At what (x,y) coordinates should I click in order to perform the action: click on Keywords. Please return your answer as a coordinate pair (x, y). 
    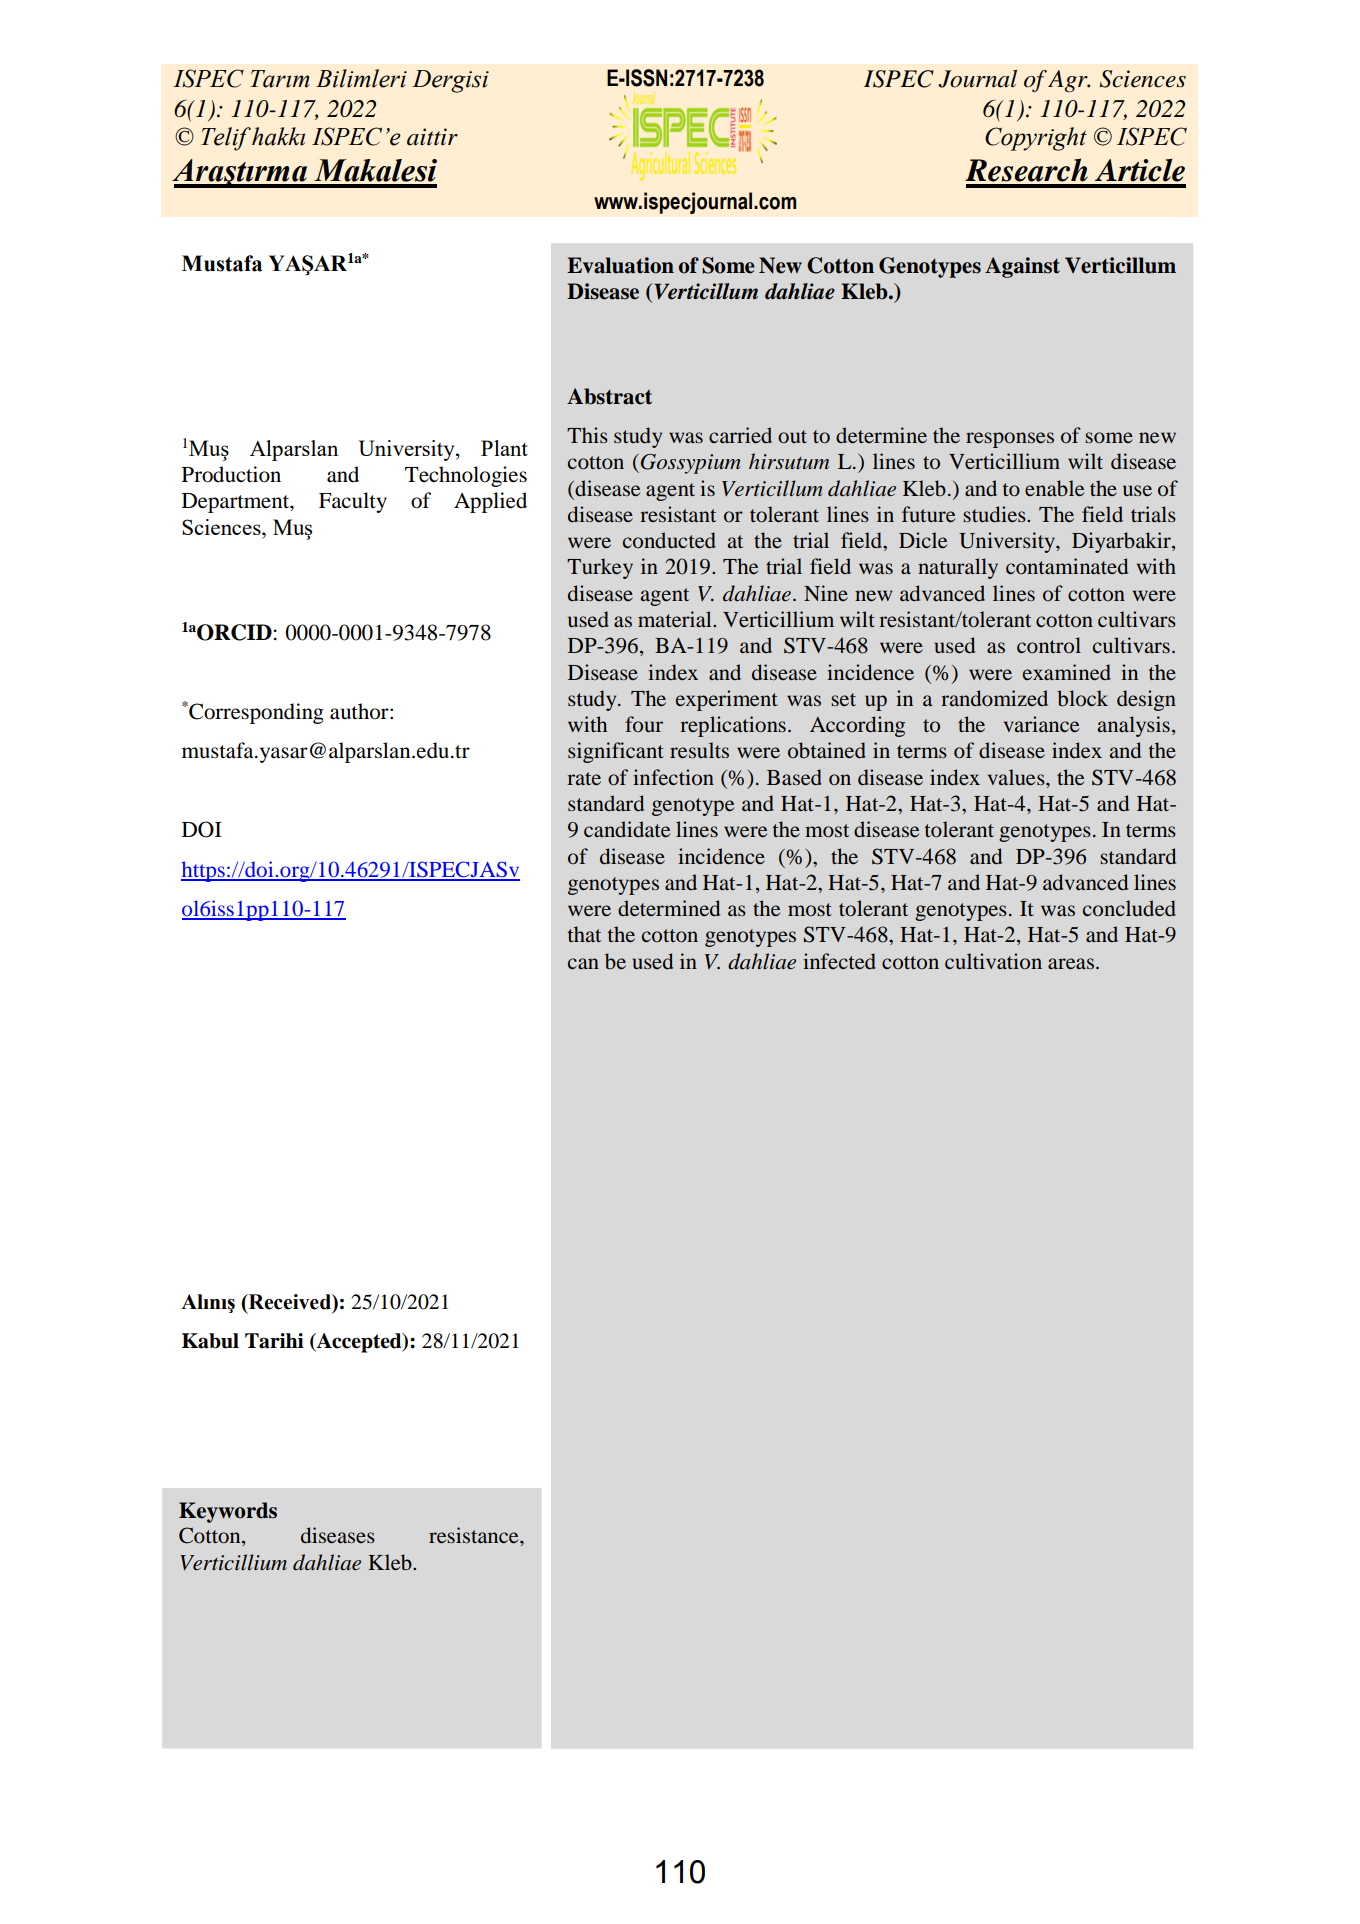
    Looking at the image, I should click on (228, 1512).
